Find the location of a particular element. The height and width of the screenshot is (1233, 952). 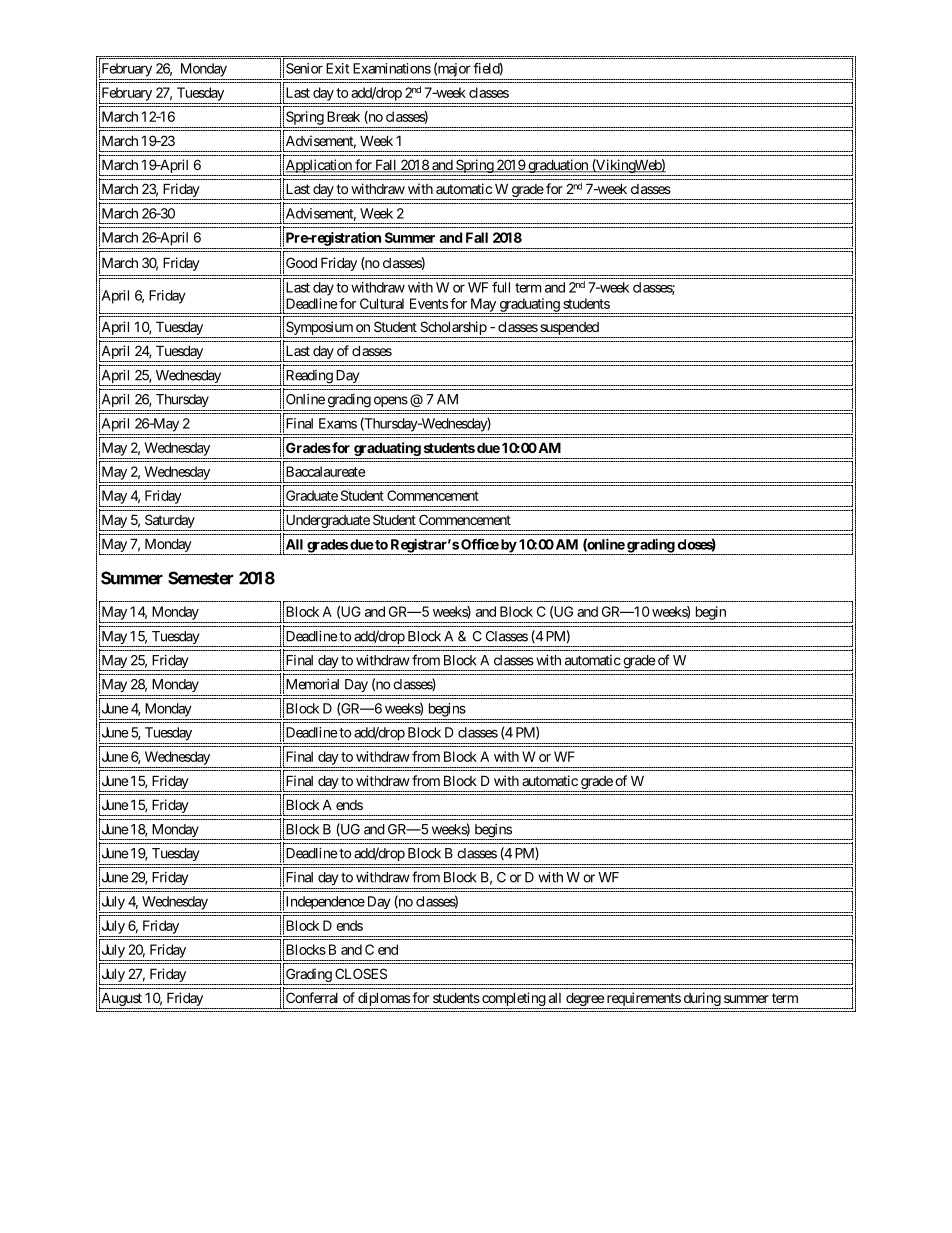

Saturday is located at coordinates (170, 521).
